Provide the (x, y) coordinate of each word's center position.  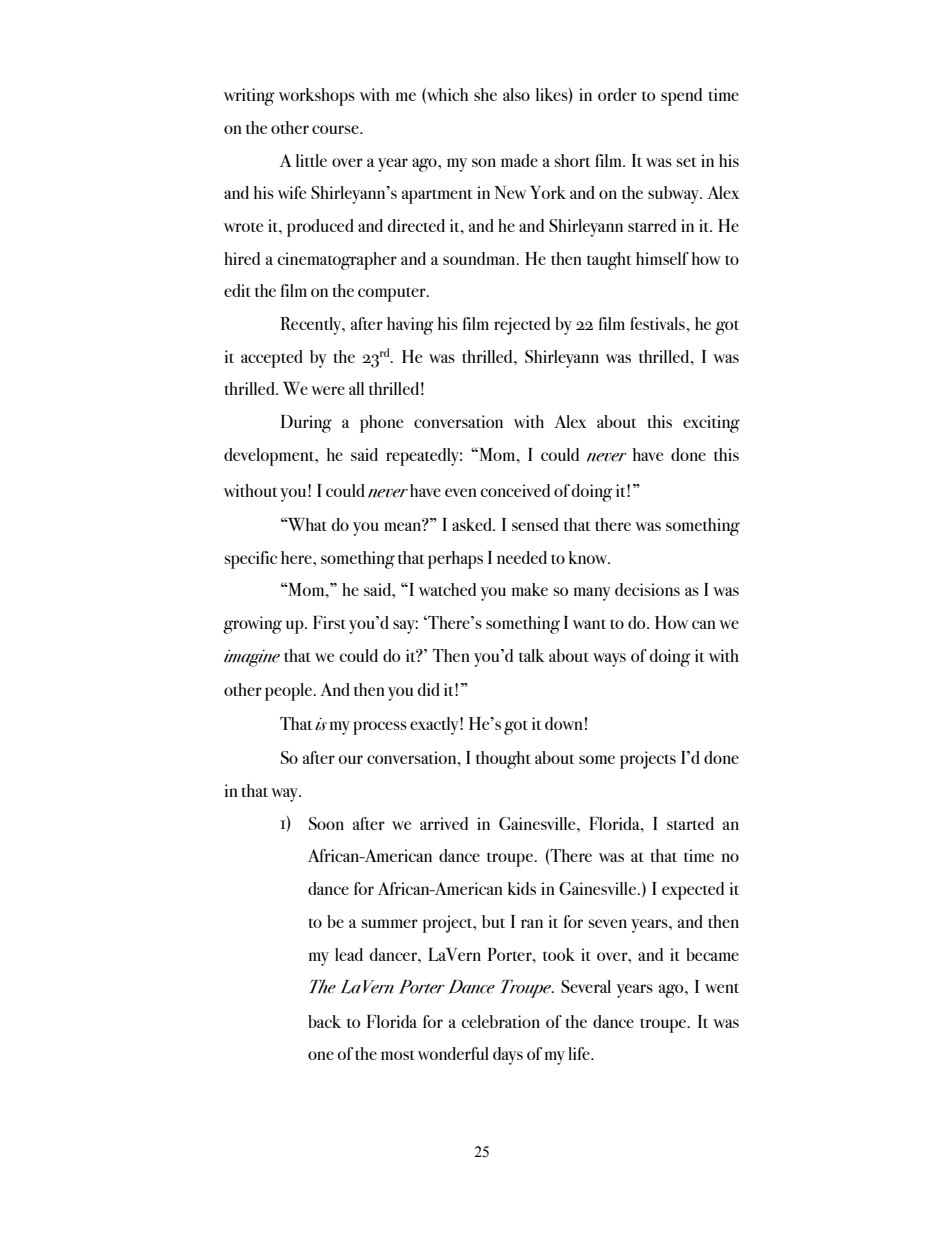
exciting (711, 424)
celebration (501, 1021)
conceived (515, 490)
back (324, 1021)
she (485, 94)
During (306, 424)
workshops (317, 97)
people (290, 692)
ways (609, 660)
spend (681, 97)
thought (503, 760)
